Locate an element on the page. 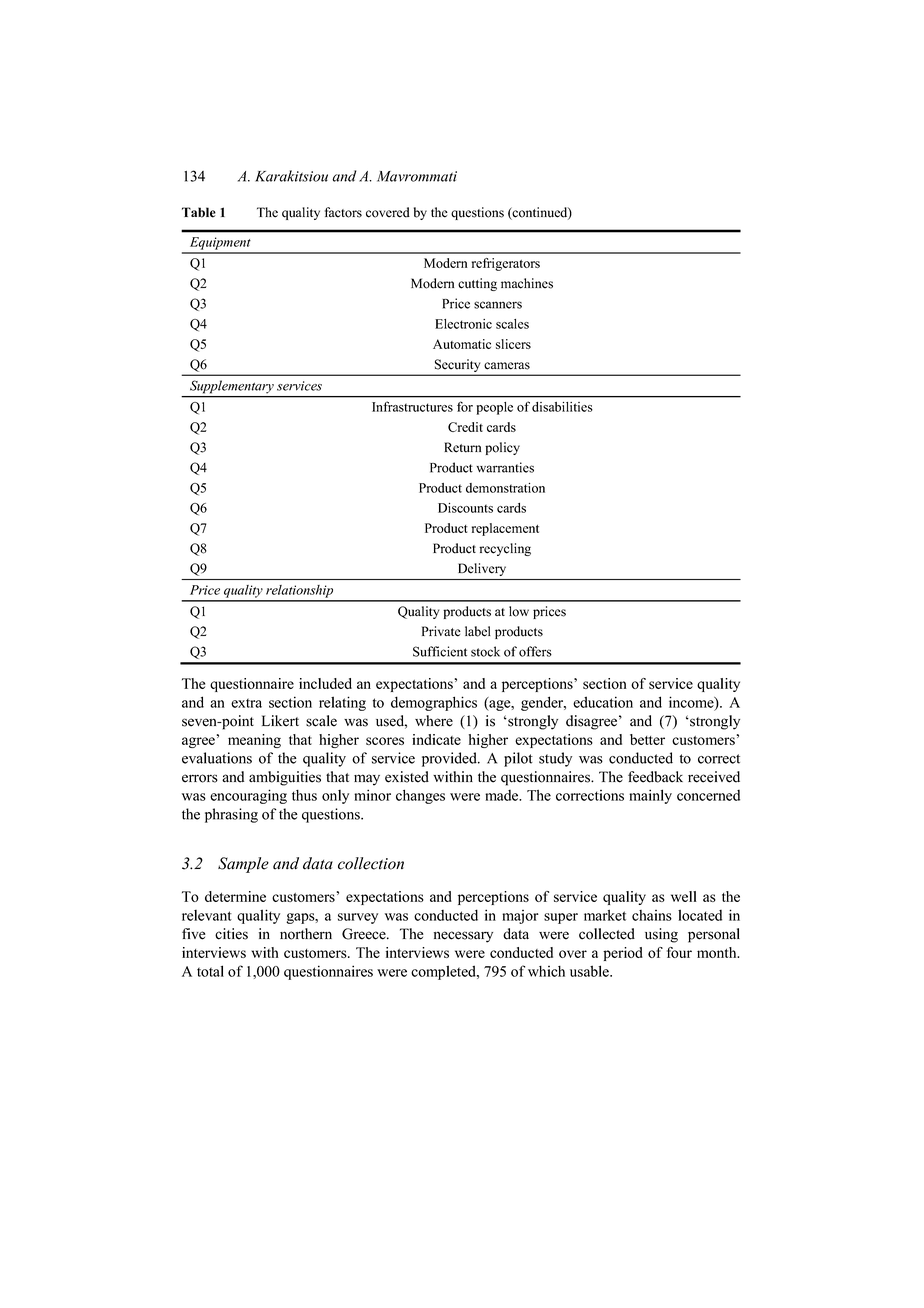 This image has width=924, height=1308. Table is located at coordinates (199, 212).
